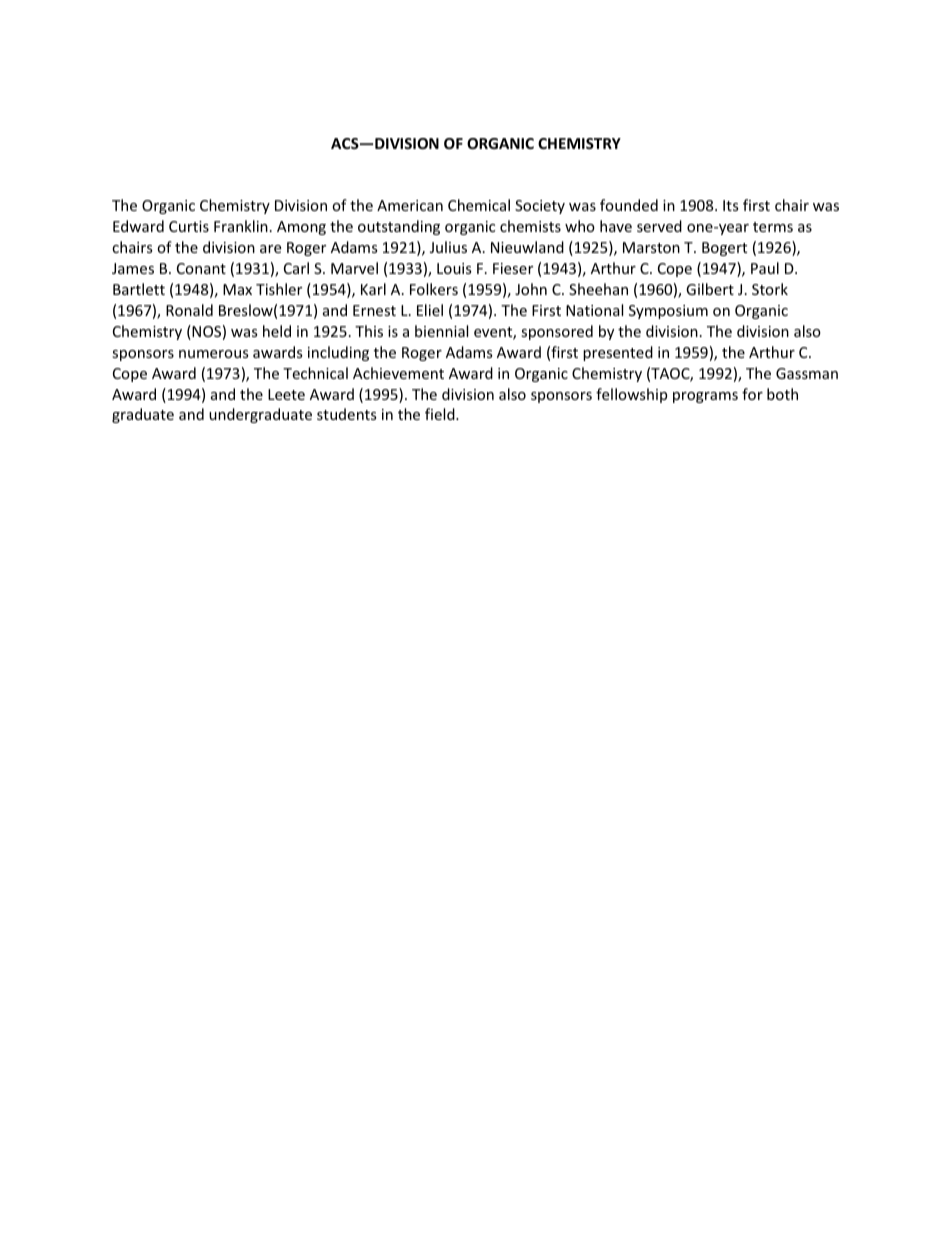 This document has width=952, height=1233. What do you see at coordinates (398, 373) in the document?
I see `Achievement` at bounding box center [398, 373].
